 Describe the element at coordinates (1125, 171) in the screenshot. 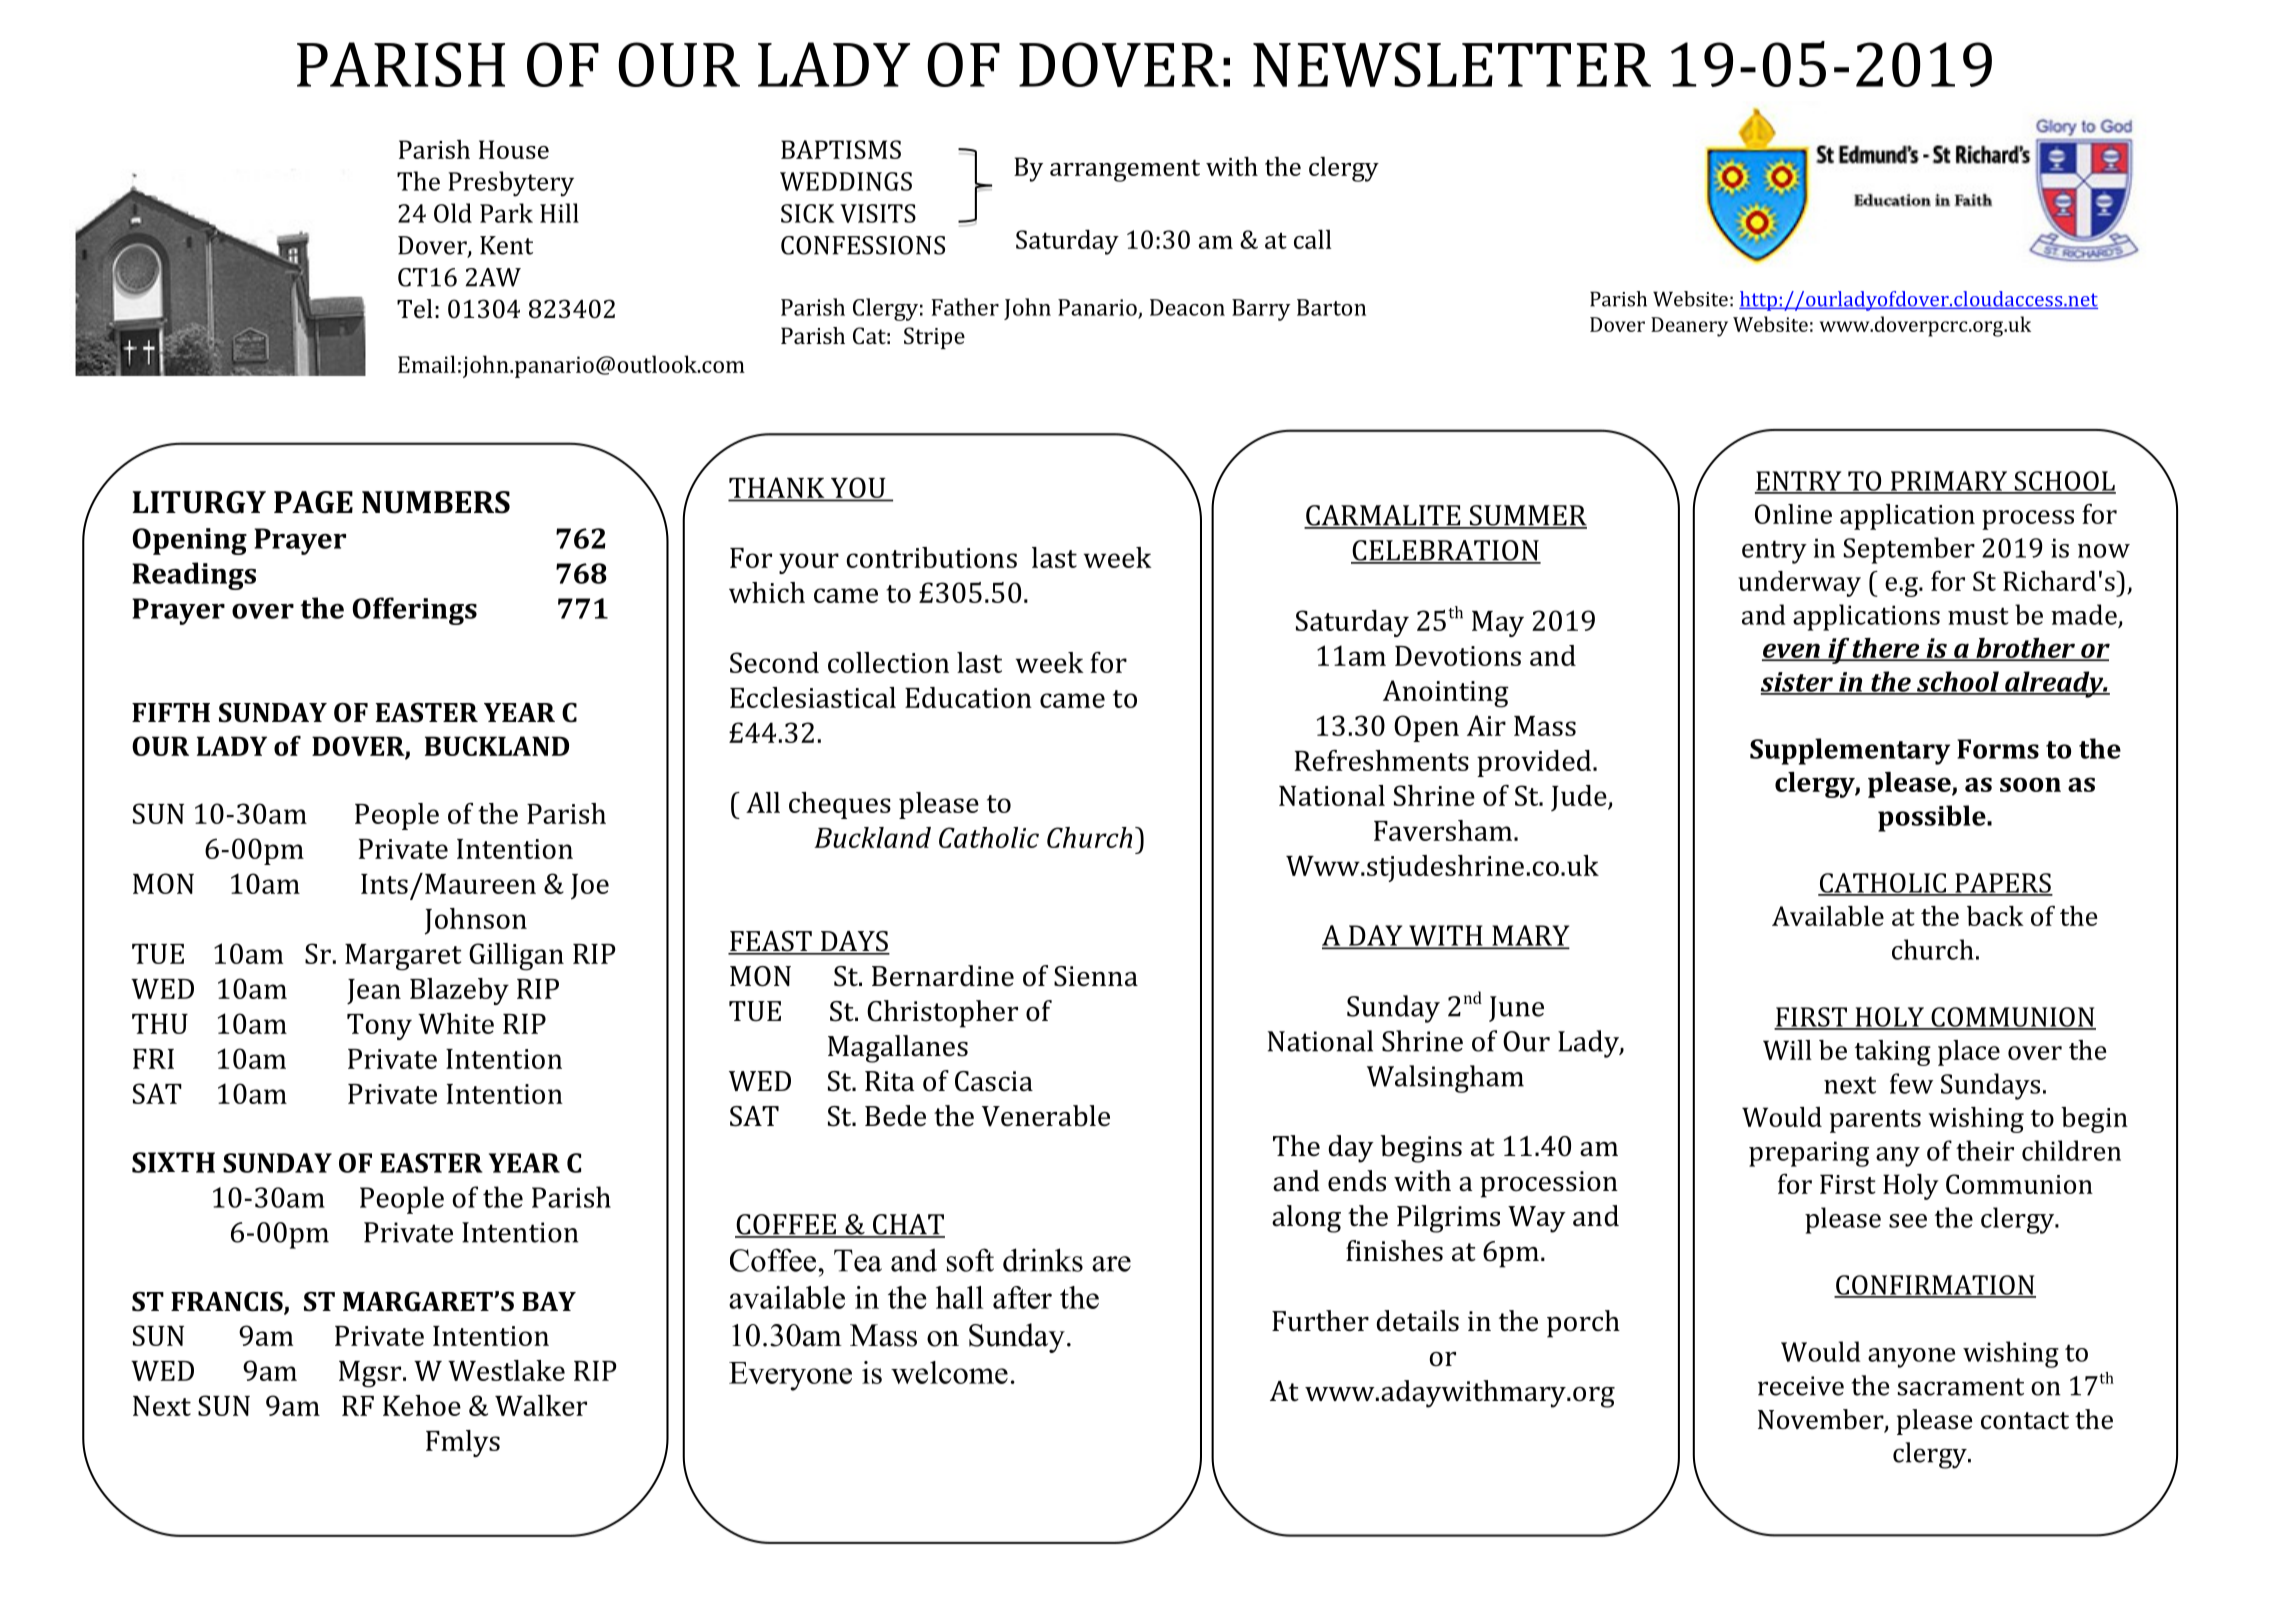

I see `arrangement` at that location.
